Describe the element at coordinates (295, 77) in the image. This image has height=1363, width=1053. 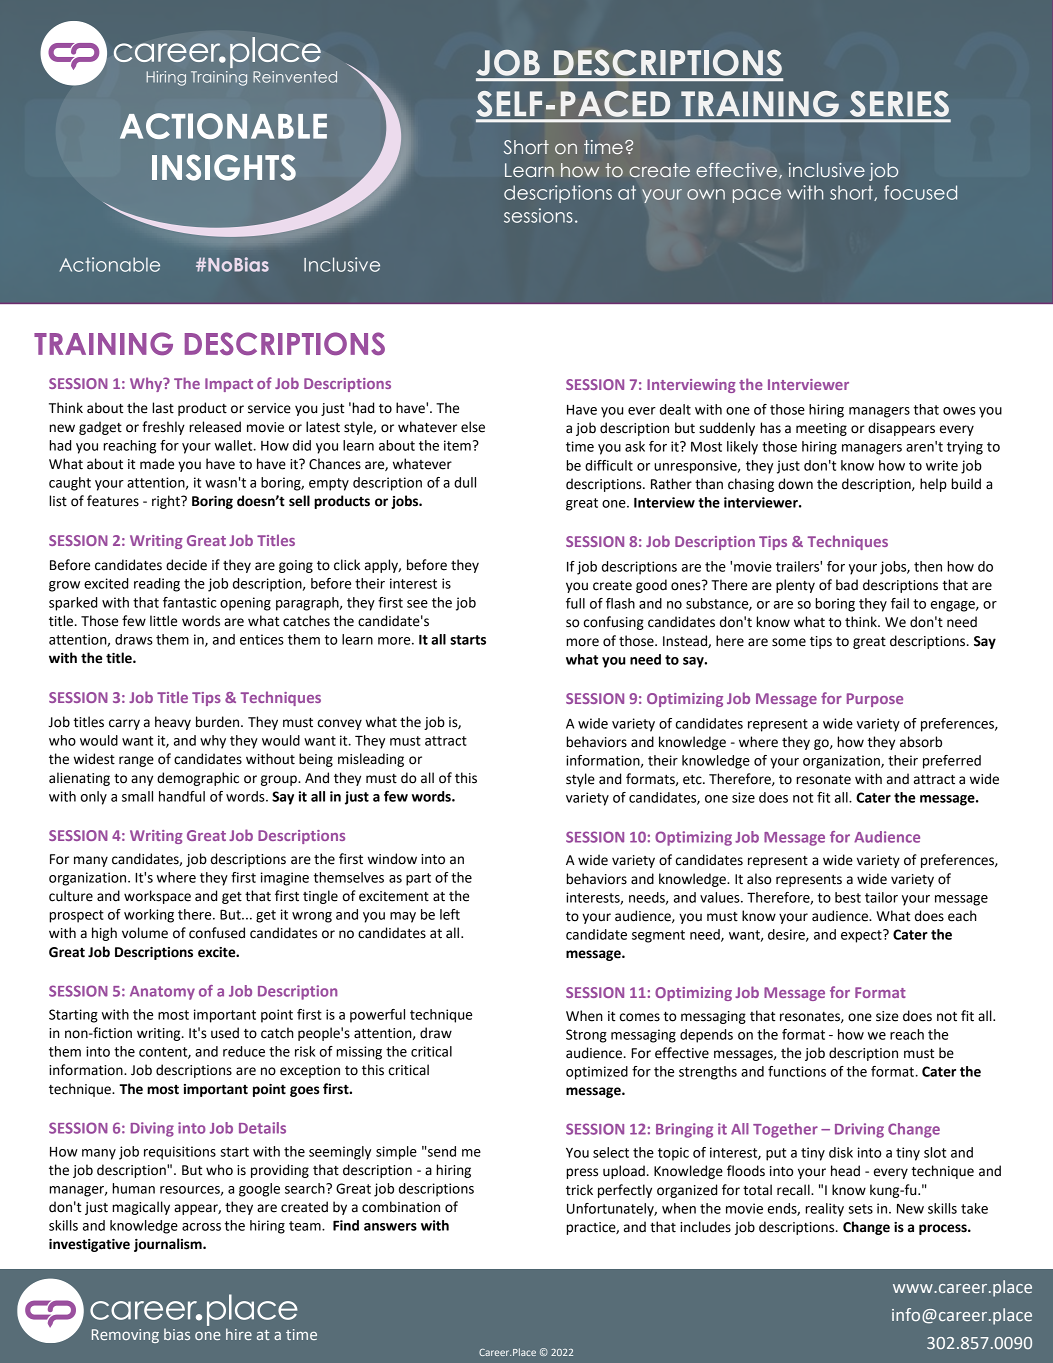
I see `Reinvented` at that location.
